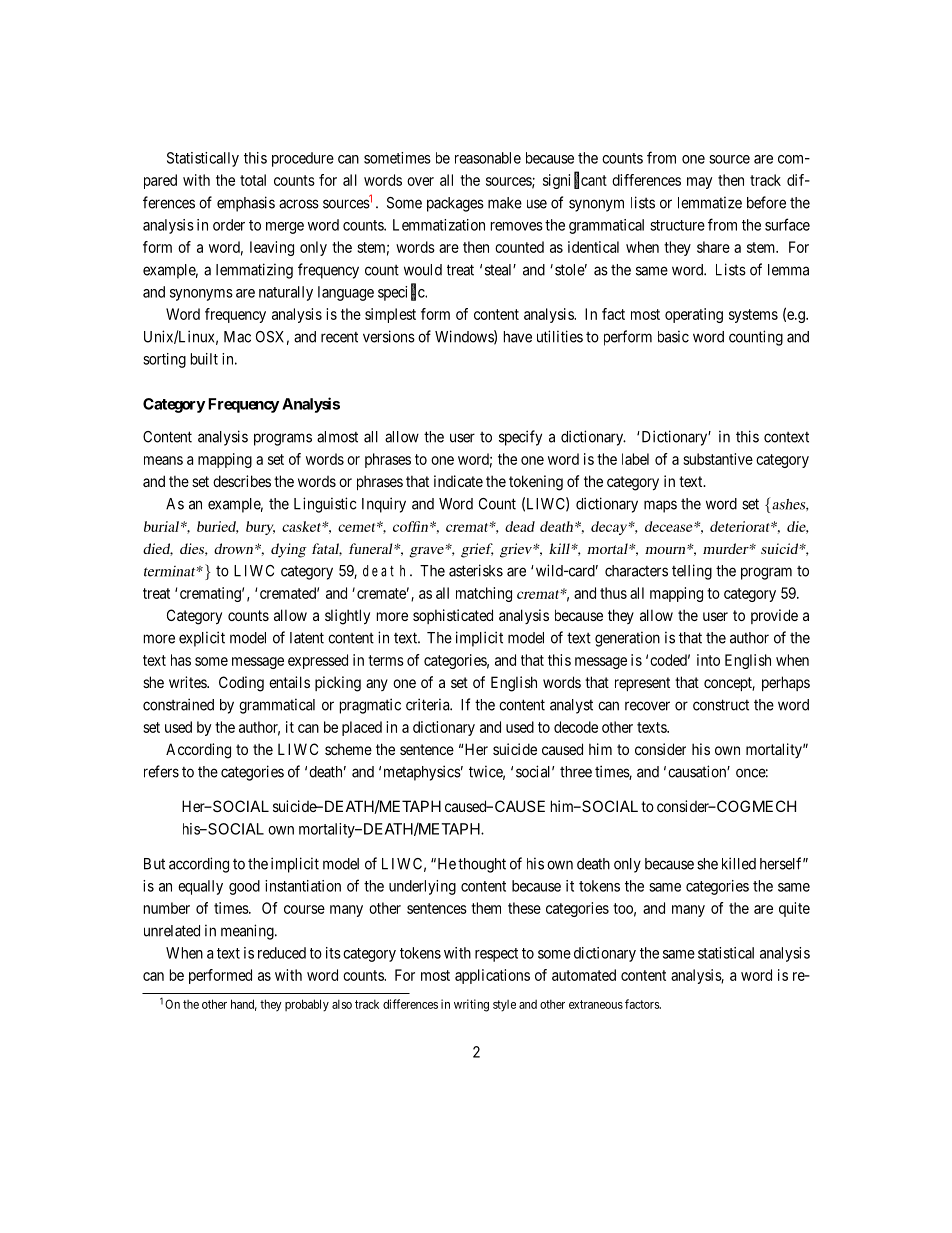 This screenshot has width=952, height=1233. Describe the element at coordinates (204, 359) in the screenshot. I see `built` at that location.
